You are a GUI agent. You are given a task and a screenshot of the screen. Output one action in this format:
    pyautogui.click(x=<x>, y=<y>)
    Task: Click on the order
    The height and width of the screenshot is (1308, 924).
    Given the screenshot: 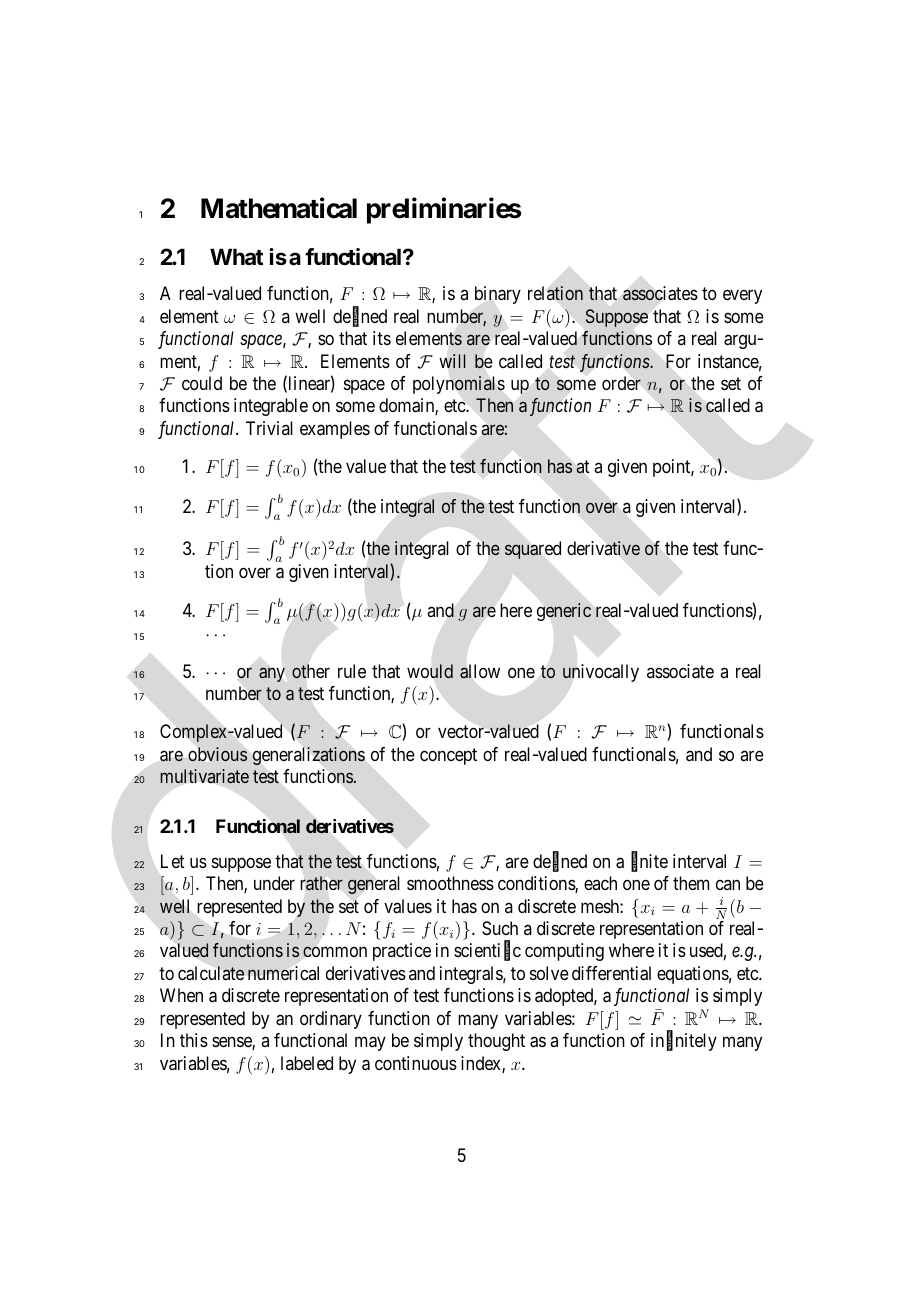 What is the action you would take?
    pyautogui.click(x=621, y=383)
